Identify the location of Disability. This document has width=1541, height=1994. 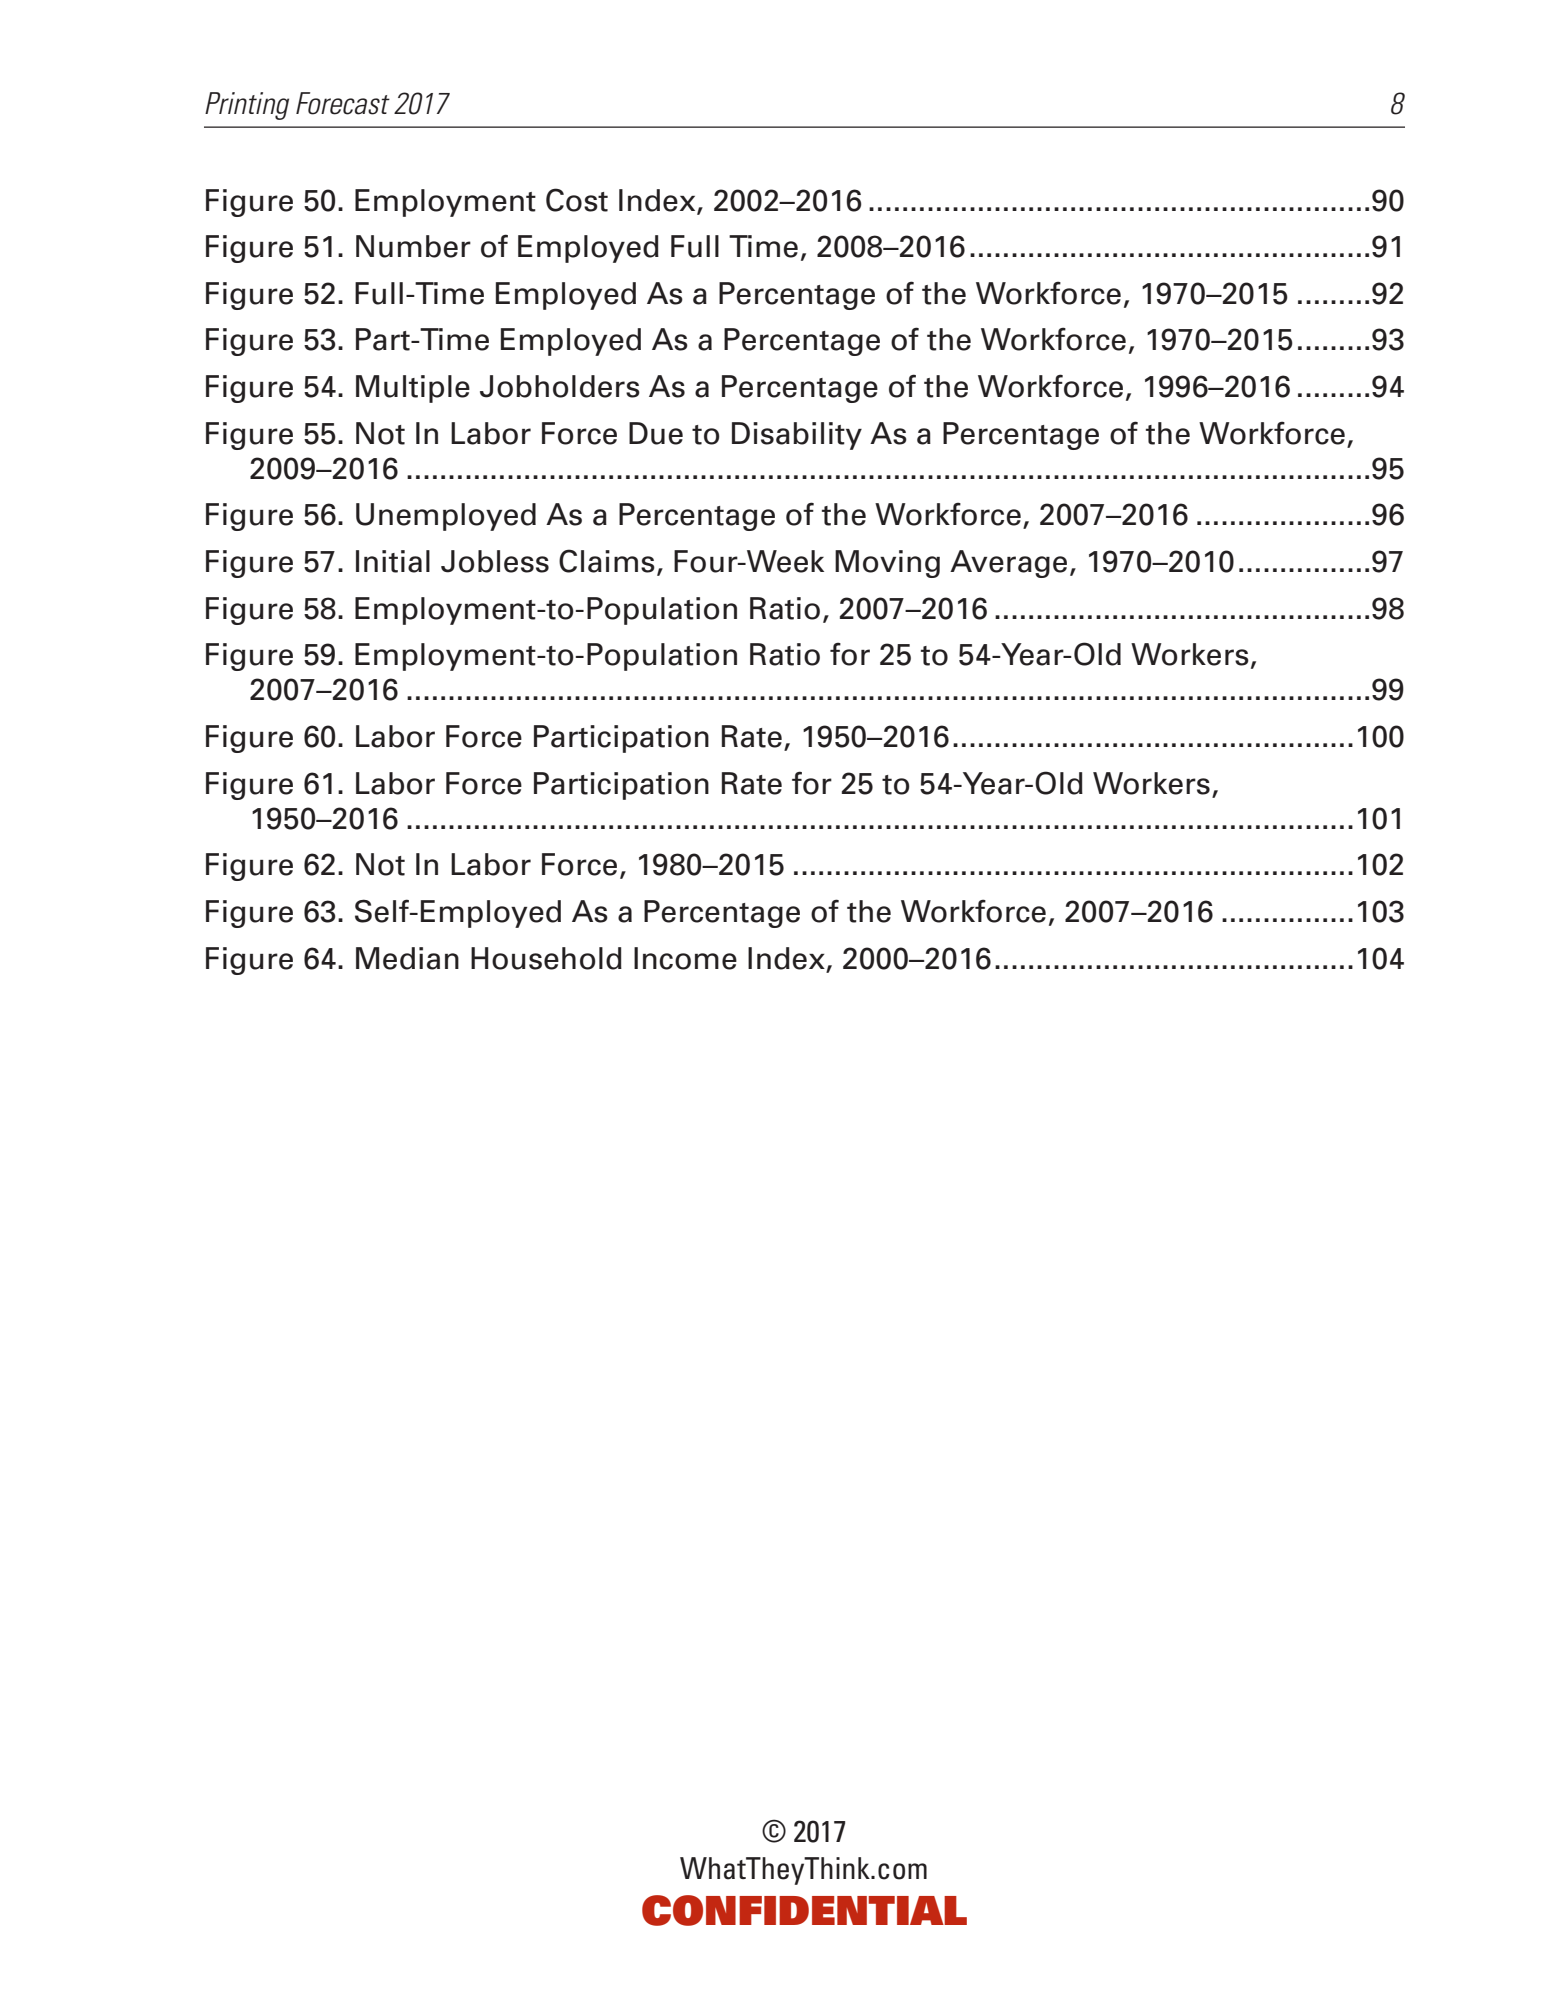
(797, 436).
